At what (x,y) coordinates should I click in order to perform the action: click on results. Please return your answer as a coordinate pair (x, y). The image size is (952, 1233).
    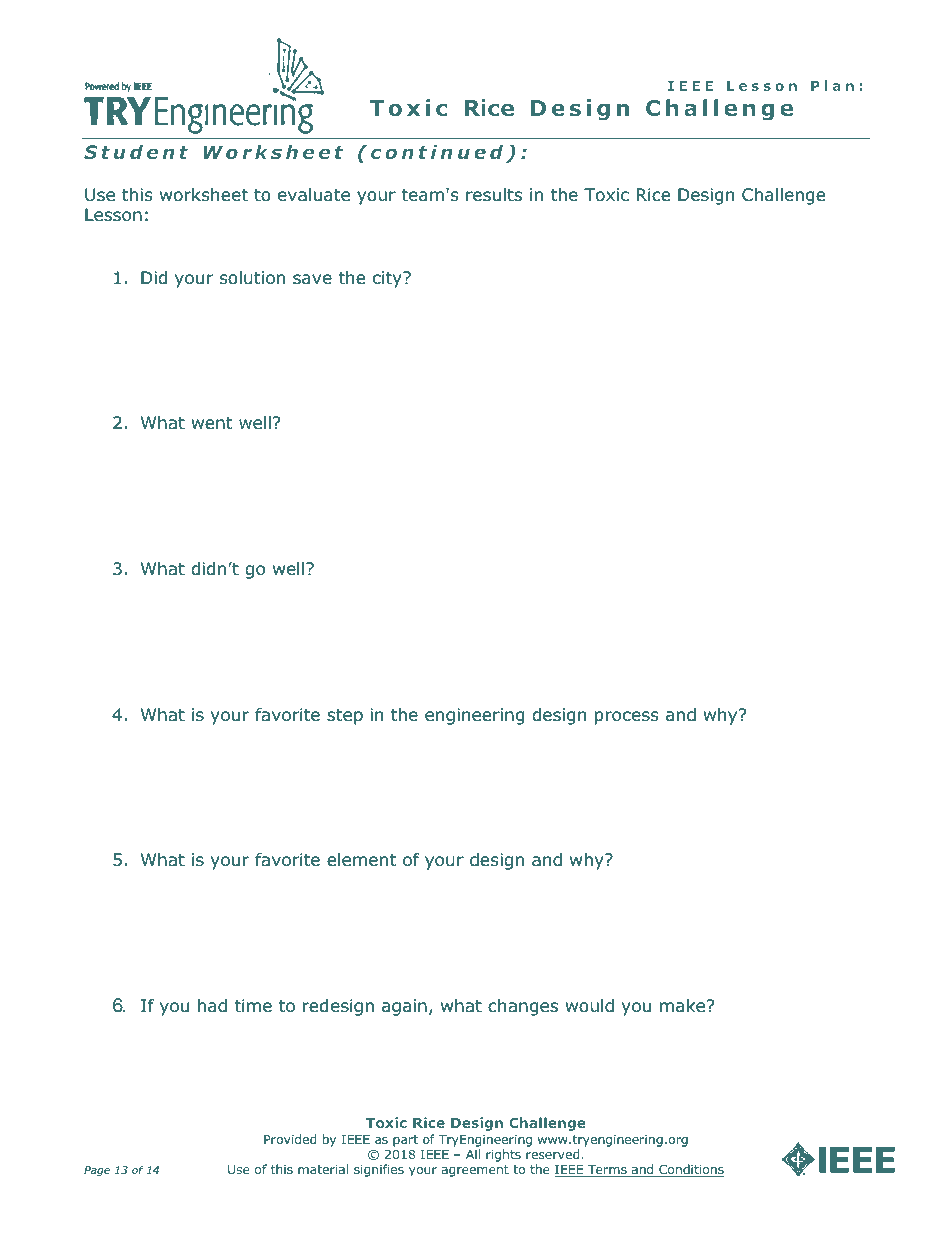
    Looking at the image, I should click on (494, 195).
